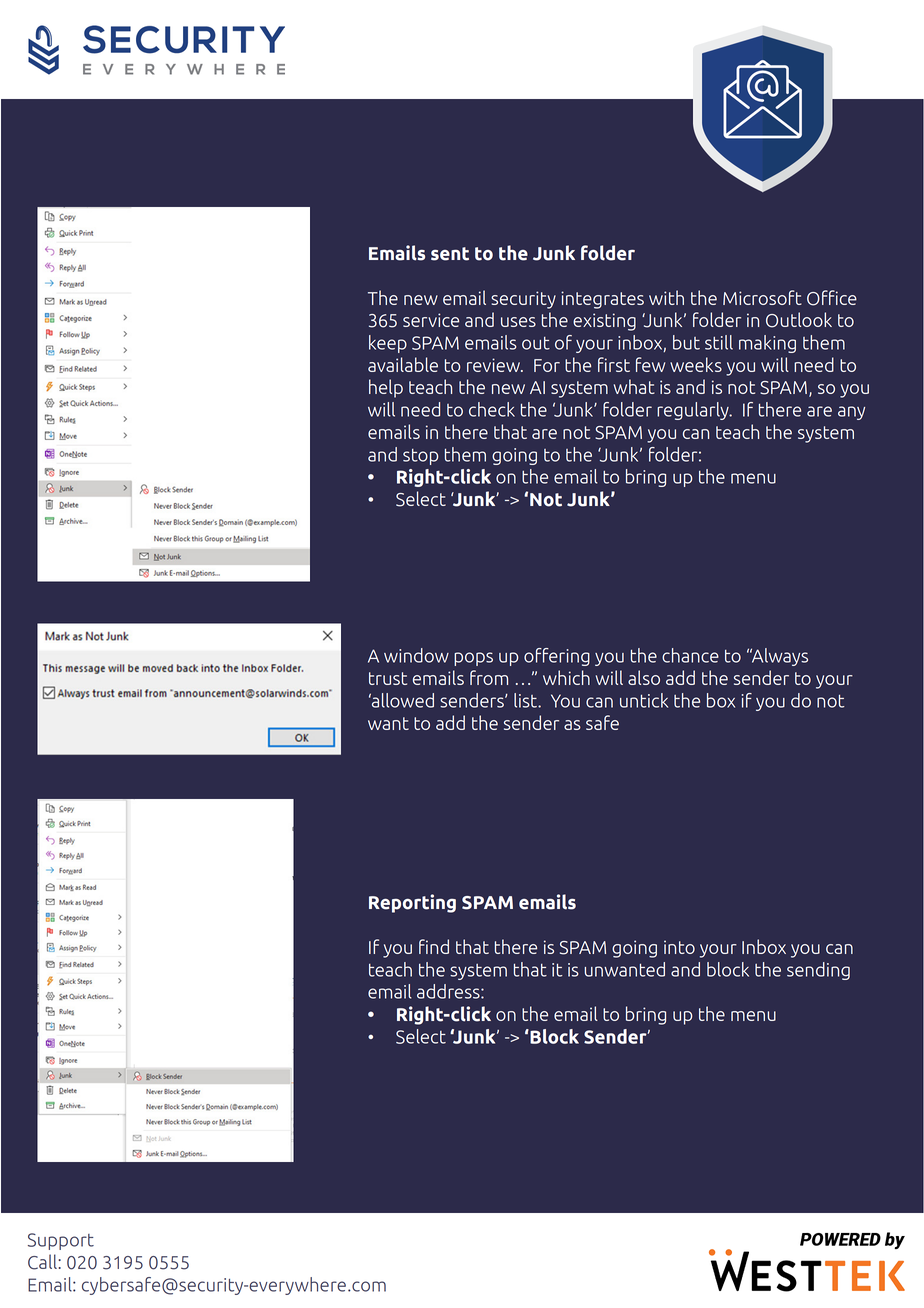 The height and width of the page is (1308, 924). I want to click on sent, so click(450, 254).
